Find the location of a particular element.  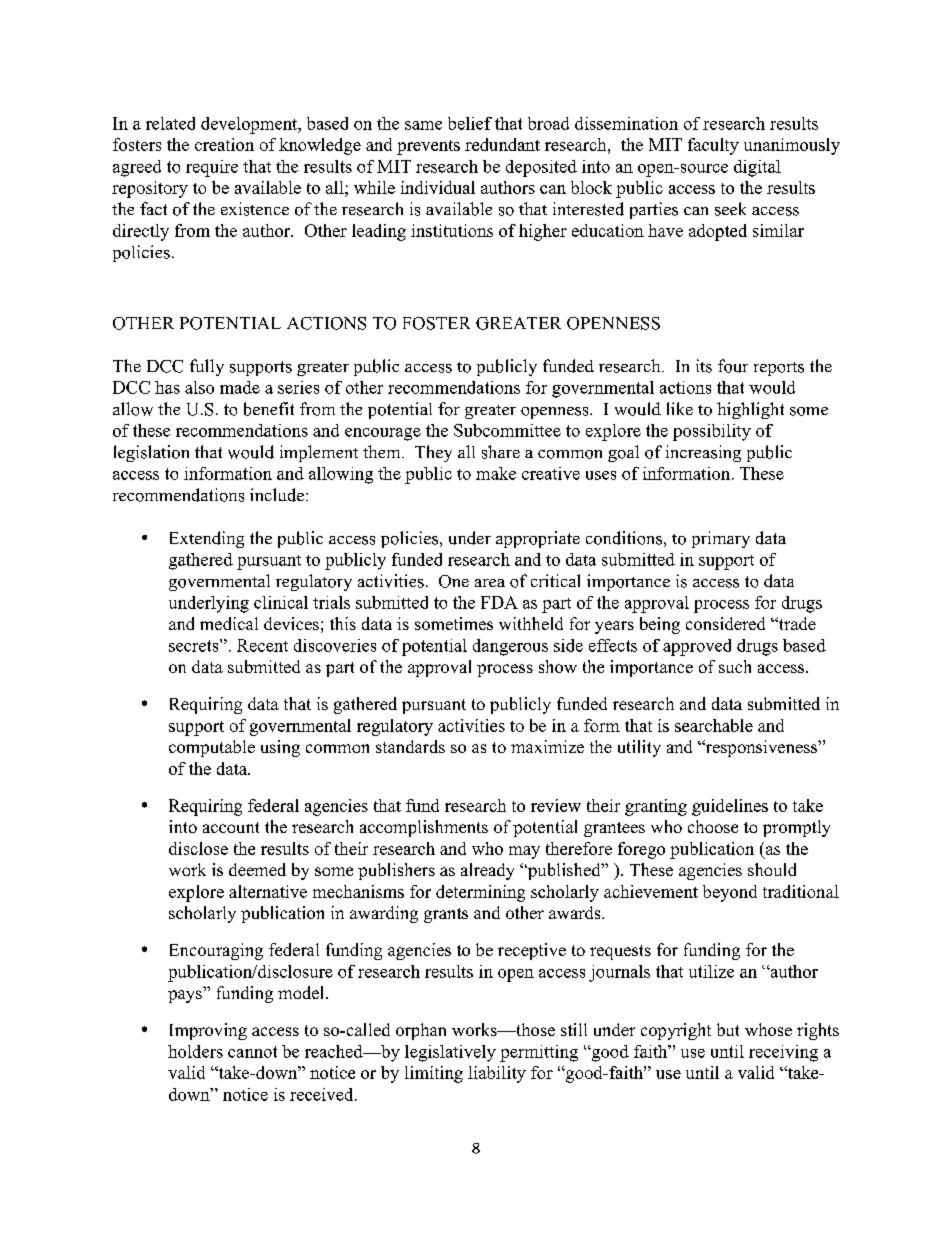

approved is located at coordinates (697, 647).
